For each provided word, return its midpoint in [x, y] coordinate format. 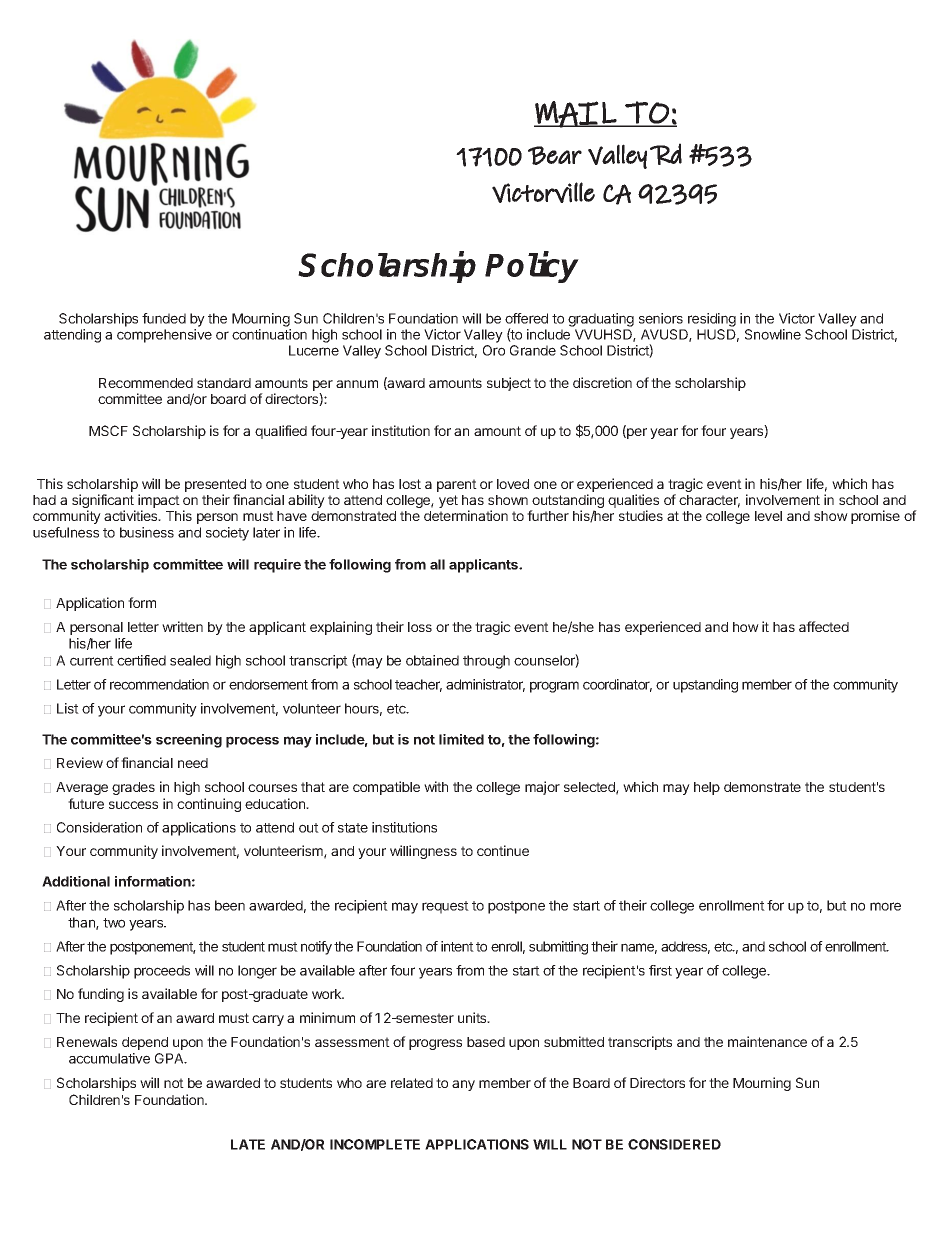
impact [159, 502]
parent [457, 485]
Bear [555, 155]
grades [133, 788]
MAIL [576, 114]
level [768, 516]
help [707, 788]
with [436, 786]
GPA [170, 1058]
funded [164, 318]
